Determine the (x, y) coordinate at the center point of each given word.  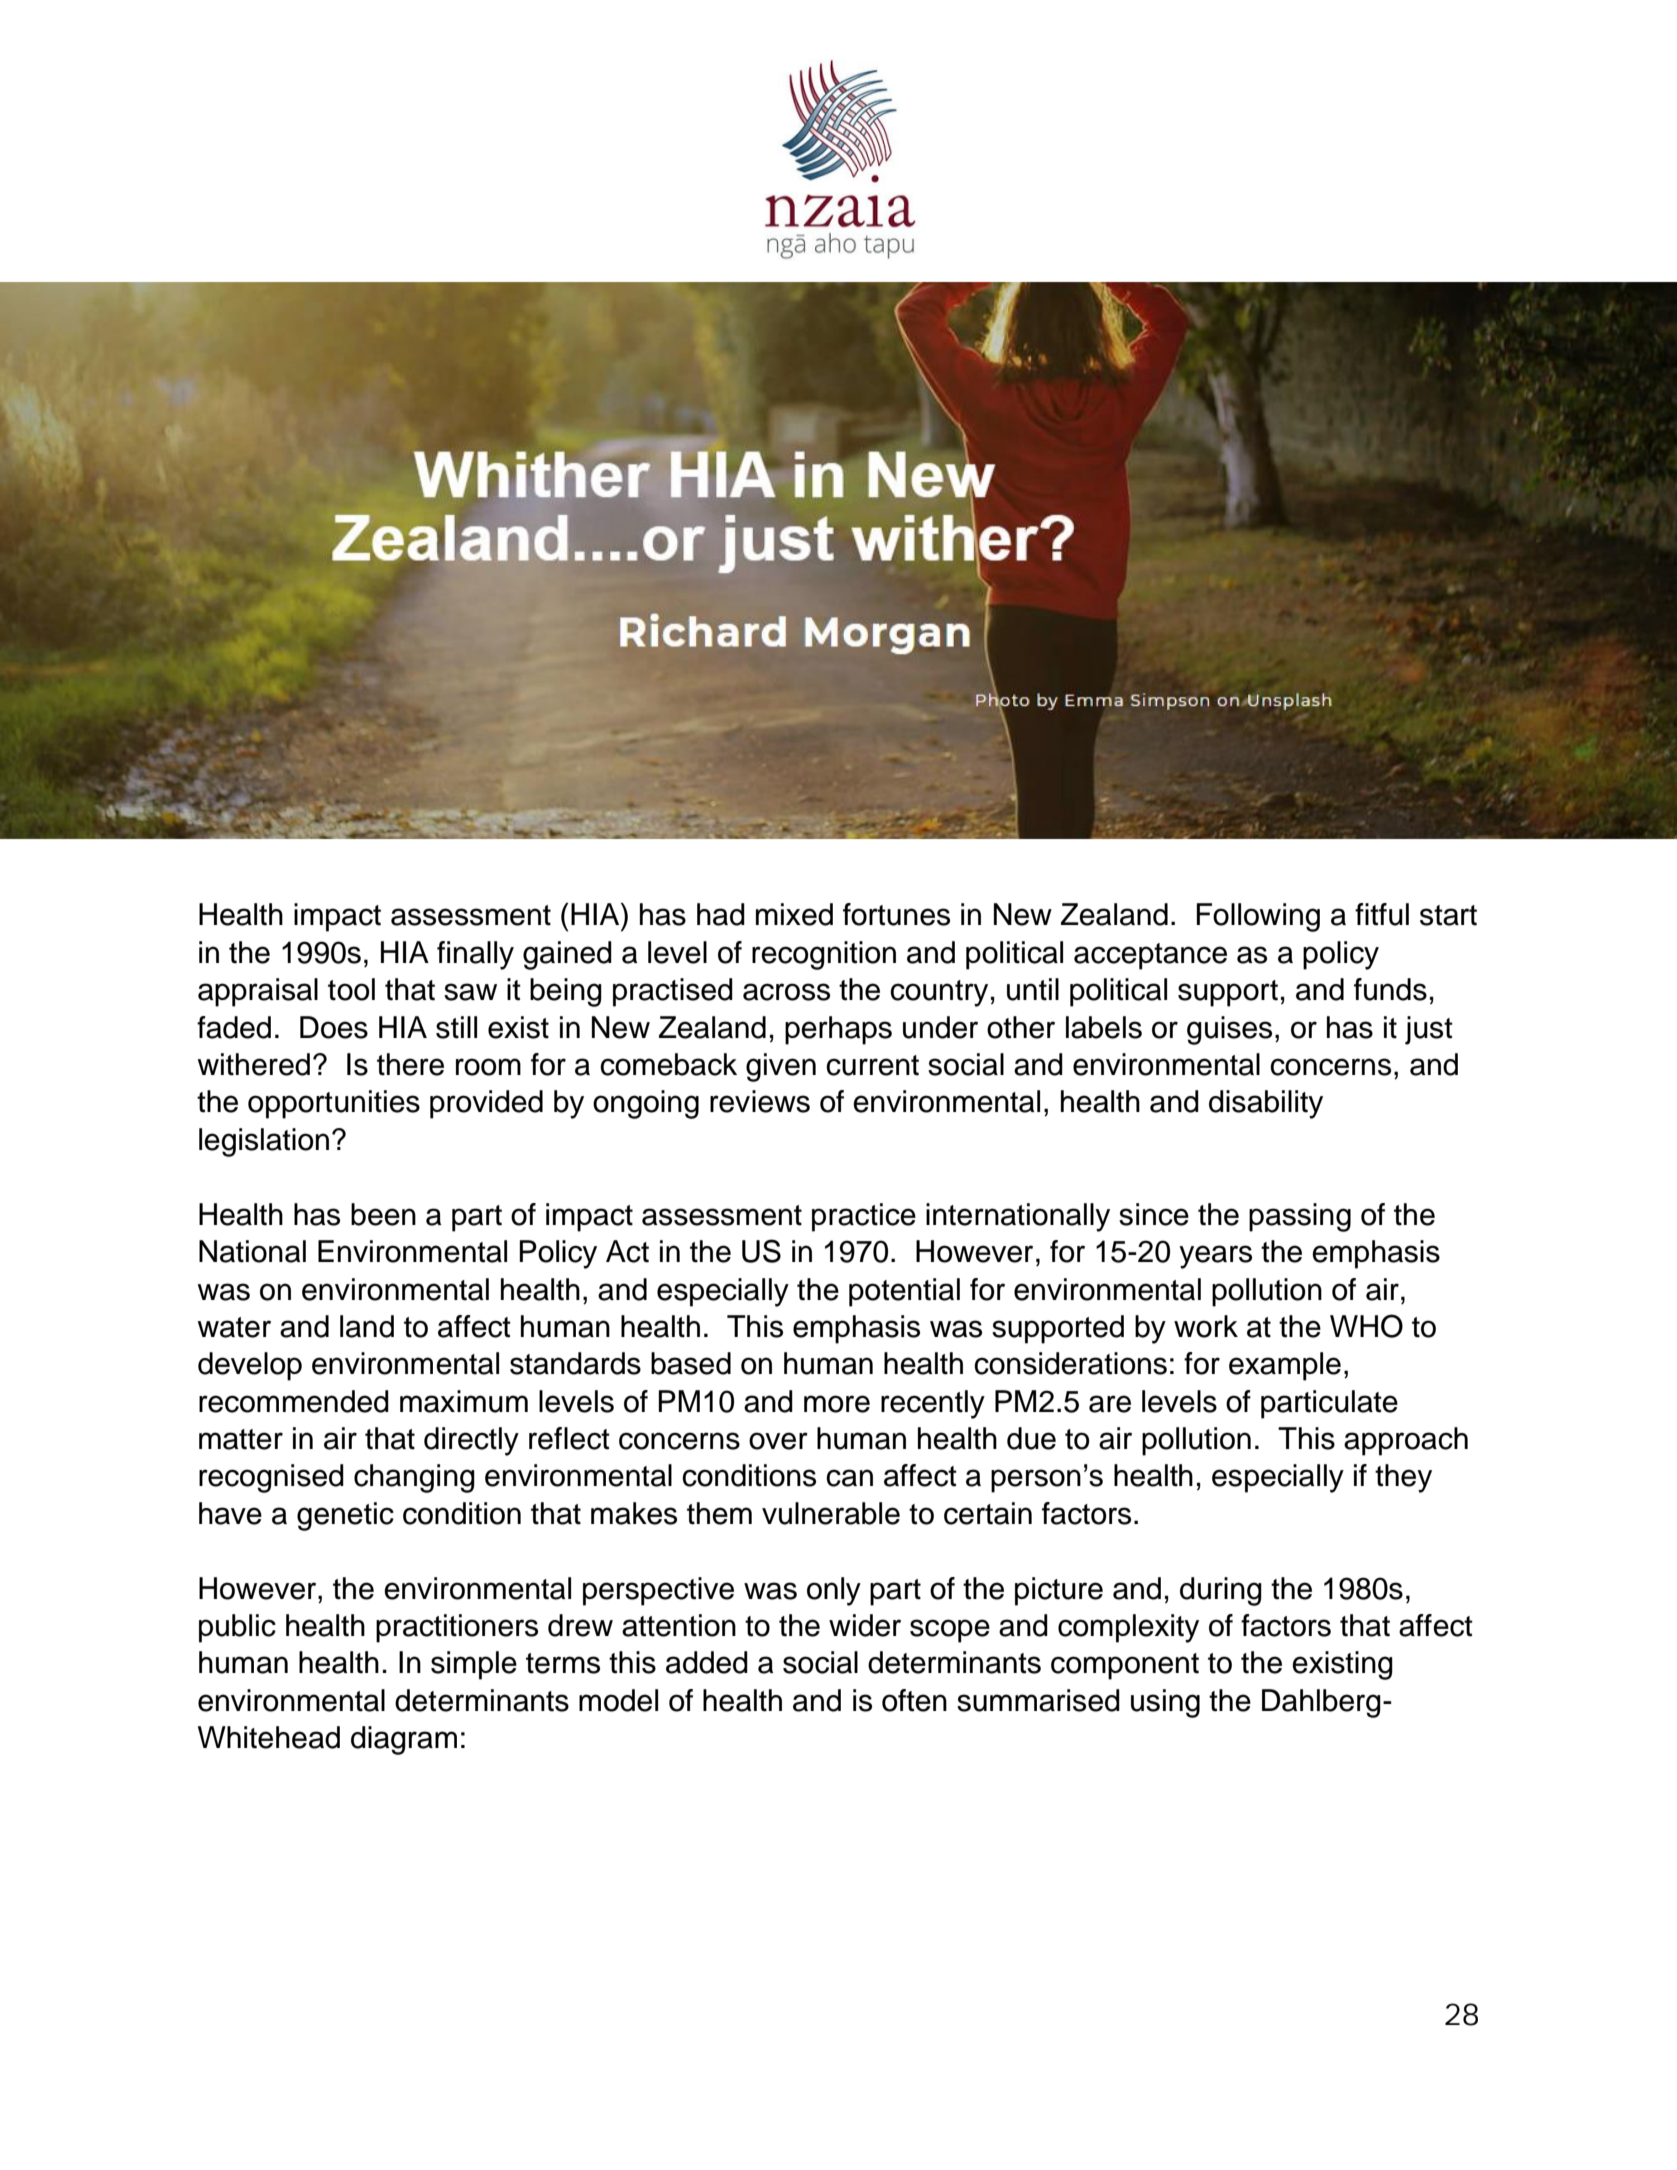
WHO (1366, 1326)
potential (904, 1292)
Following (1258, 917)
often (914, 1700)
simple (474, 1665)
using (1165, 1703)
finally (475, 955)
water (234, 1327)
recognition (824, 955)
